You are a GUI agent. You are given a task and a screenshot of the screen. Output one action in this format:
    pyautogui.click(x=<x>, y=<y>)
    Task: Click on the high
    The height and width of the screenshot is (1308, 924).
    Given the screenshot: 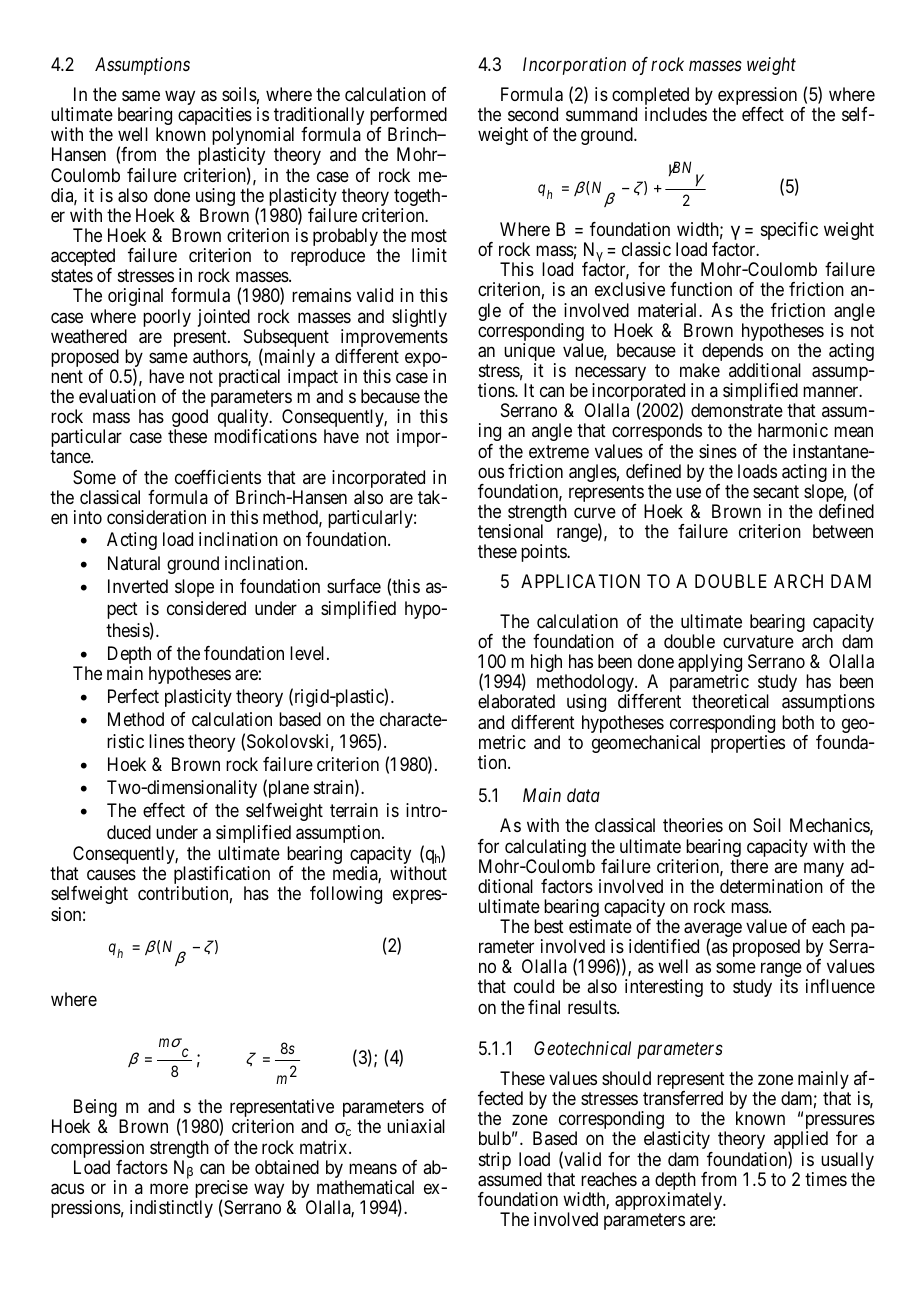 What is the action you would take?
    pyautogui.click(x=546, y=663)
